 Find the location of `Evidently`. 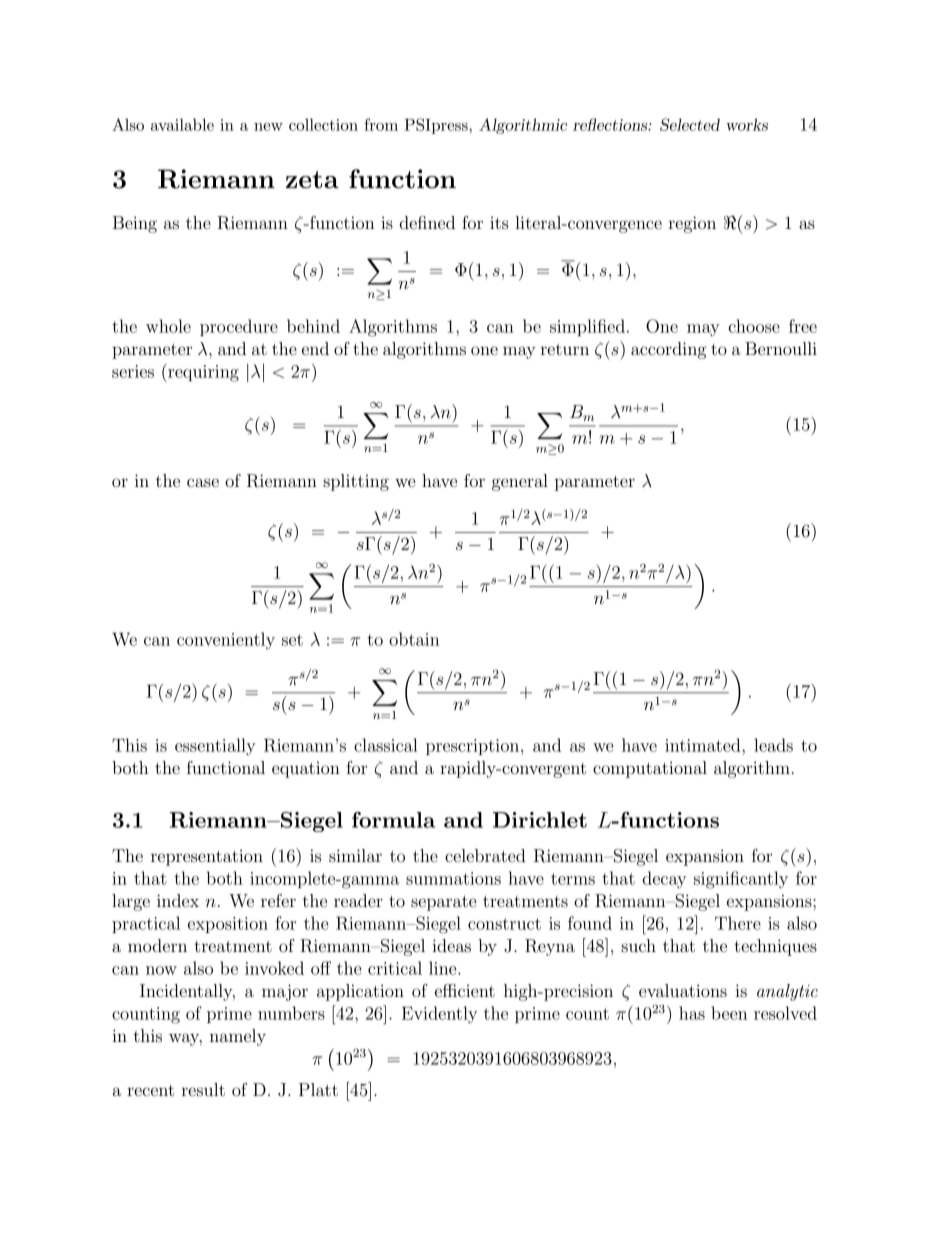

Evidently is located at coordinates (439, 1015).
